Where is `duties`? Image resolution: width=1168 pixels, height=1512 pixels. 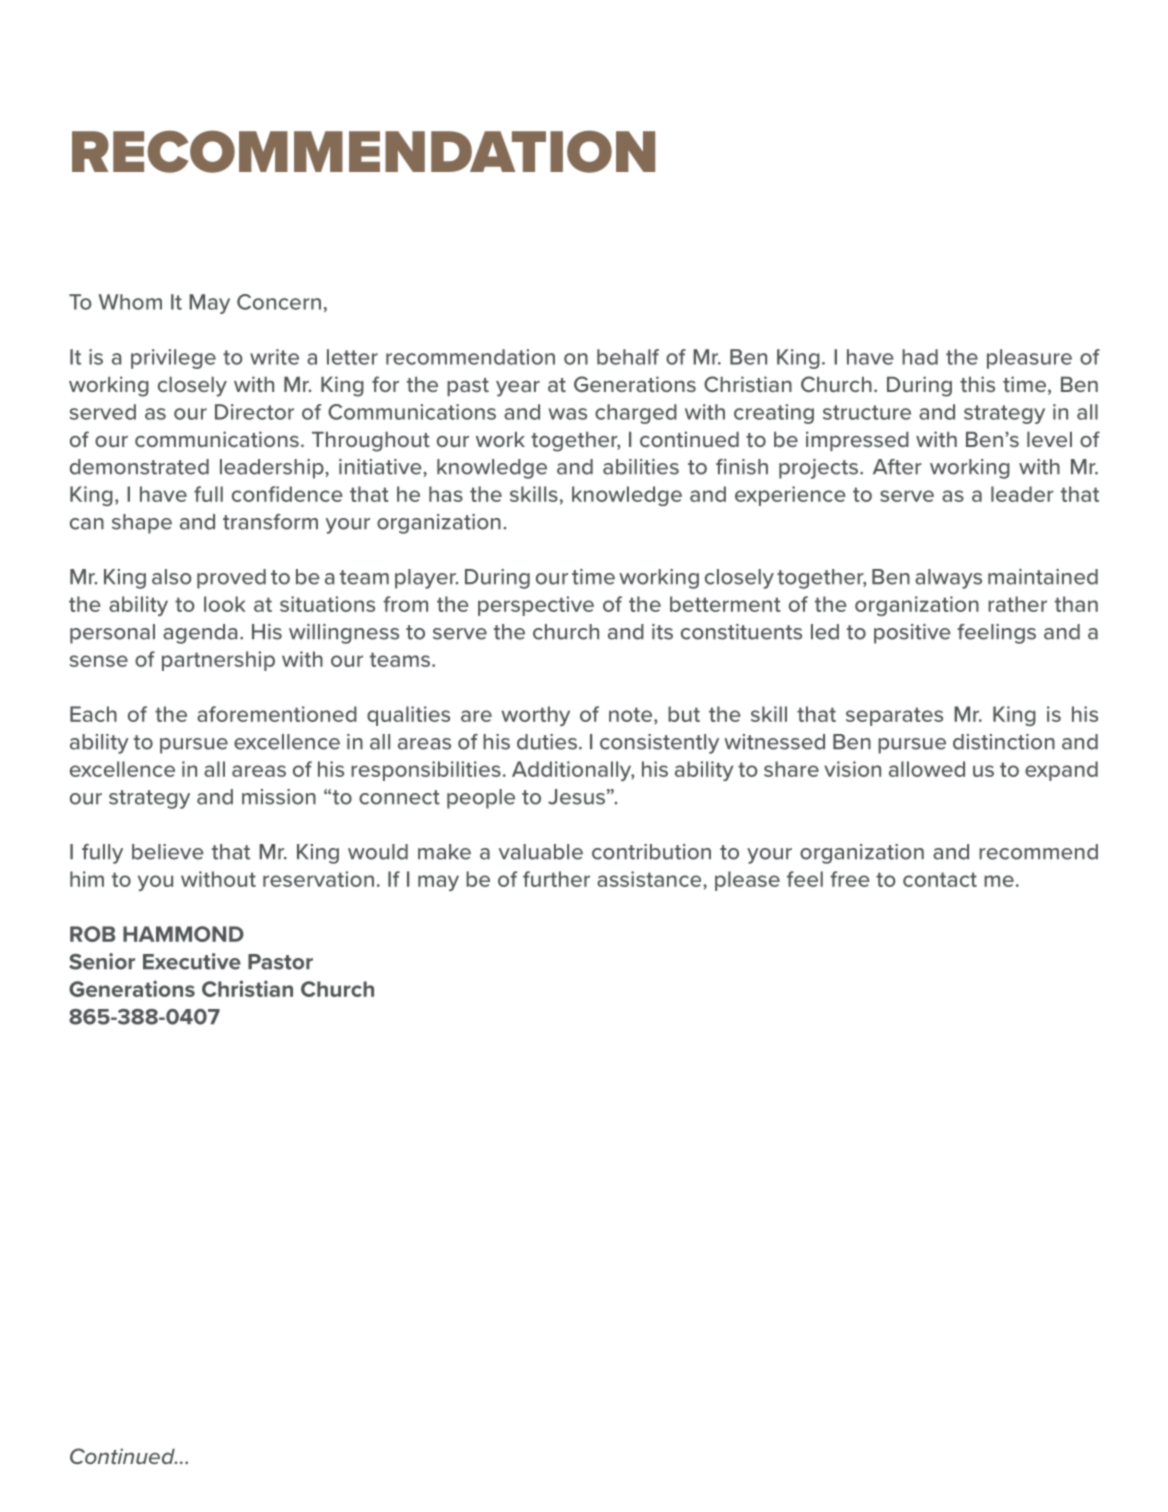 duties is located at coordinates (547, 742).
